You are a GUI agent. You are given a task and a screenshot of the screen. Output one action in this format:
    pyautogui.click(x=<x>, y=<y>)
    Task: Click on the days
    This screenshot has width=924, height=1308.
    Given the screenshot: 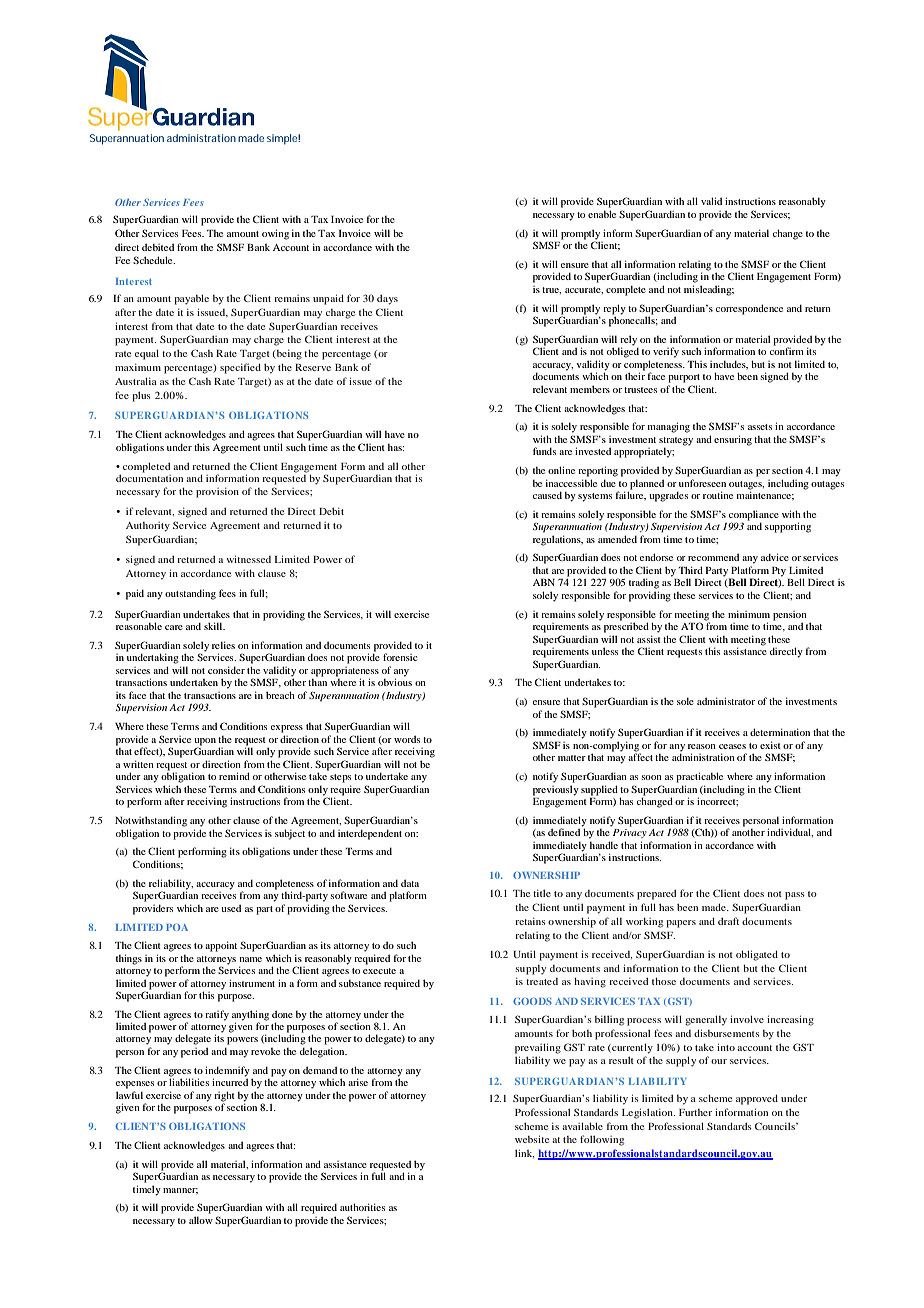 What is the action you would take?
    pyautogui.click(x=387, y=299)
